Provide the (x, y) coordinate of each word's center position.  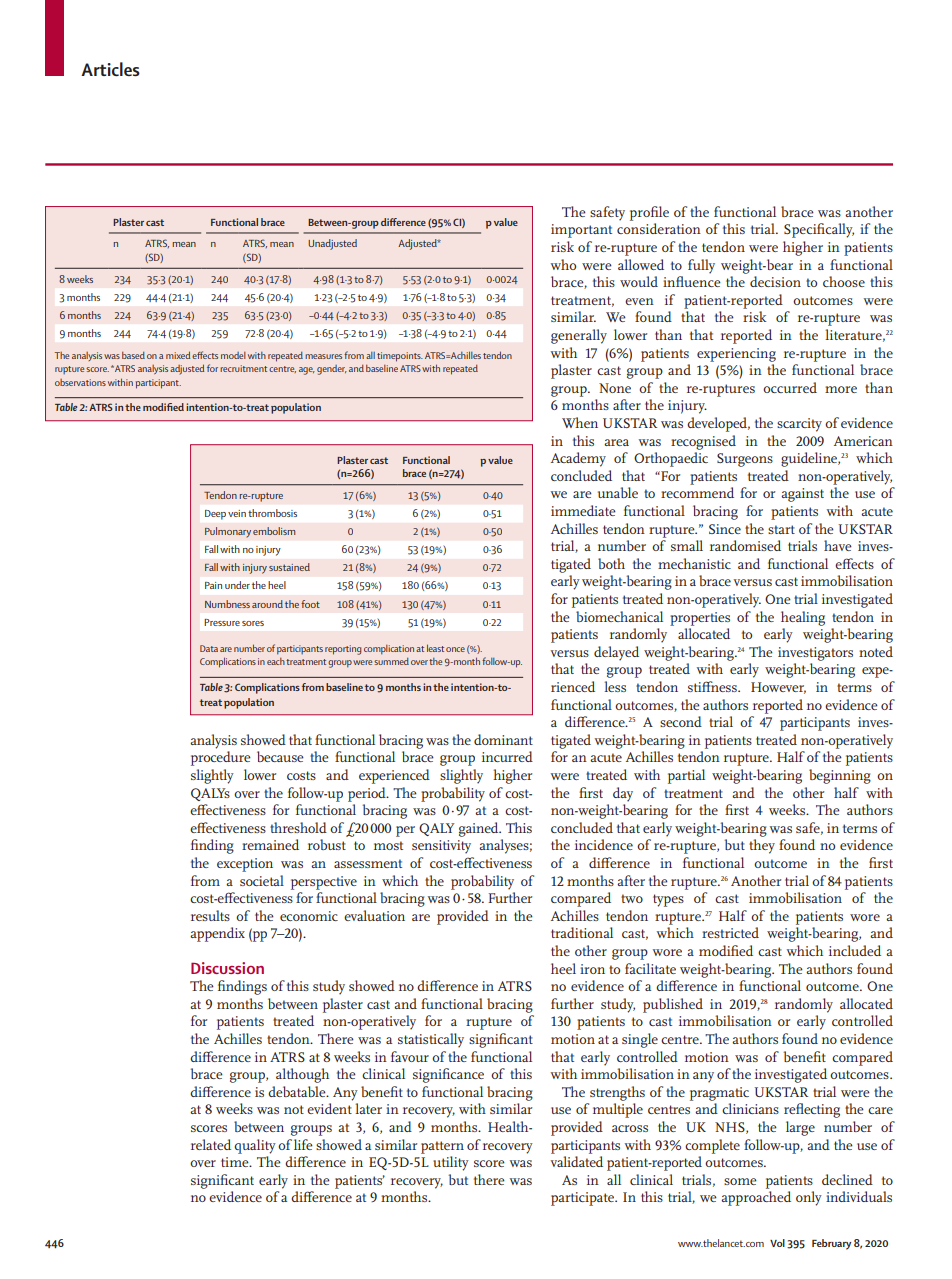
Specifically (819, 230)
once (455, 649)
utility (451, 1163)
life (303, 1144)
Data (209, 648)
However (778, 688)
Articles (110, 69)
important (581, 231)
